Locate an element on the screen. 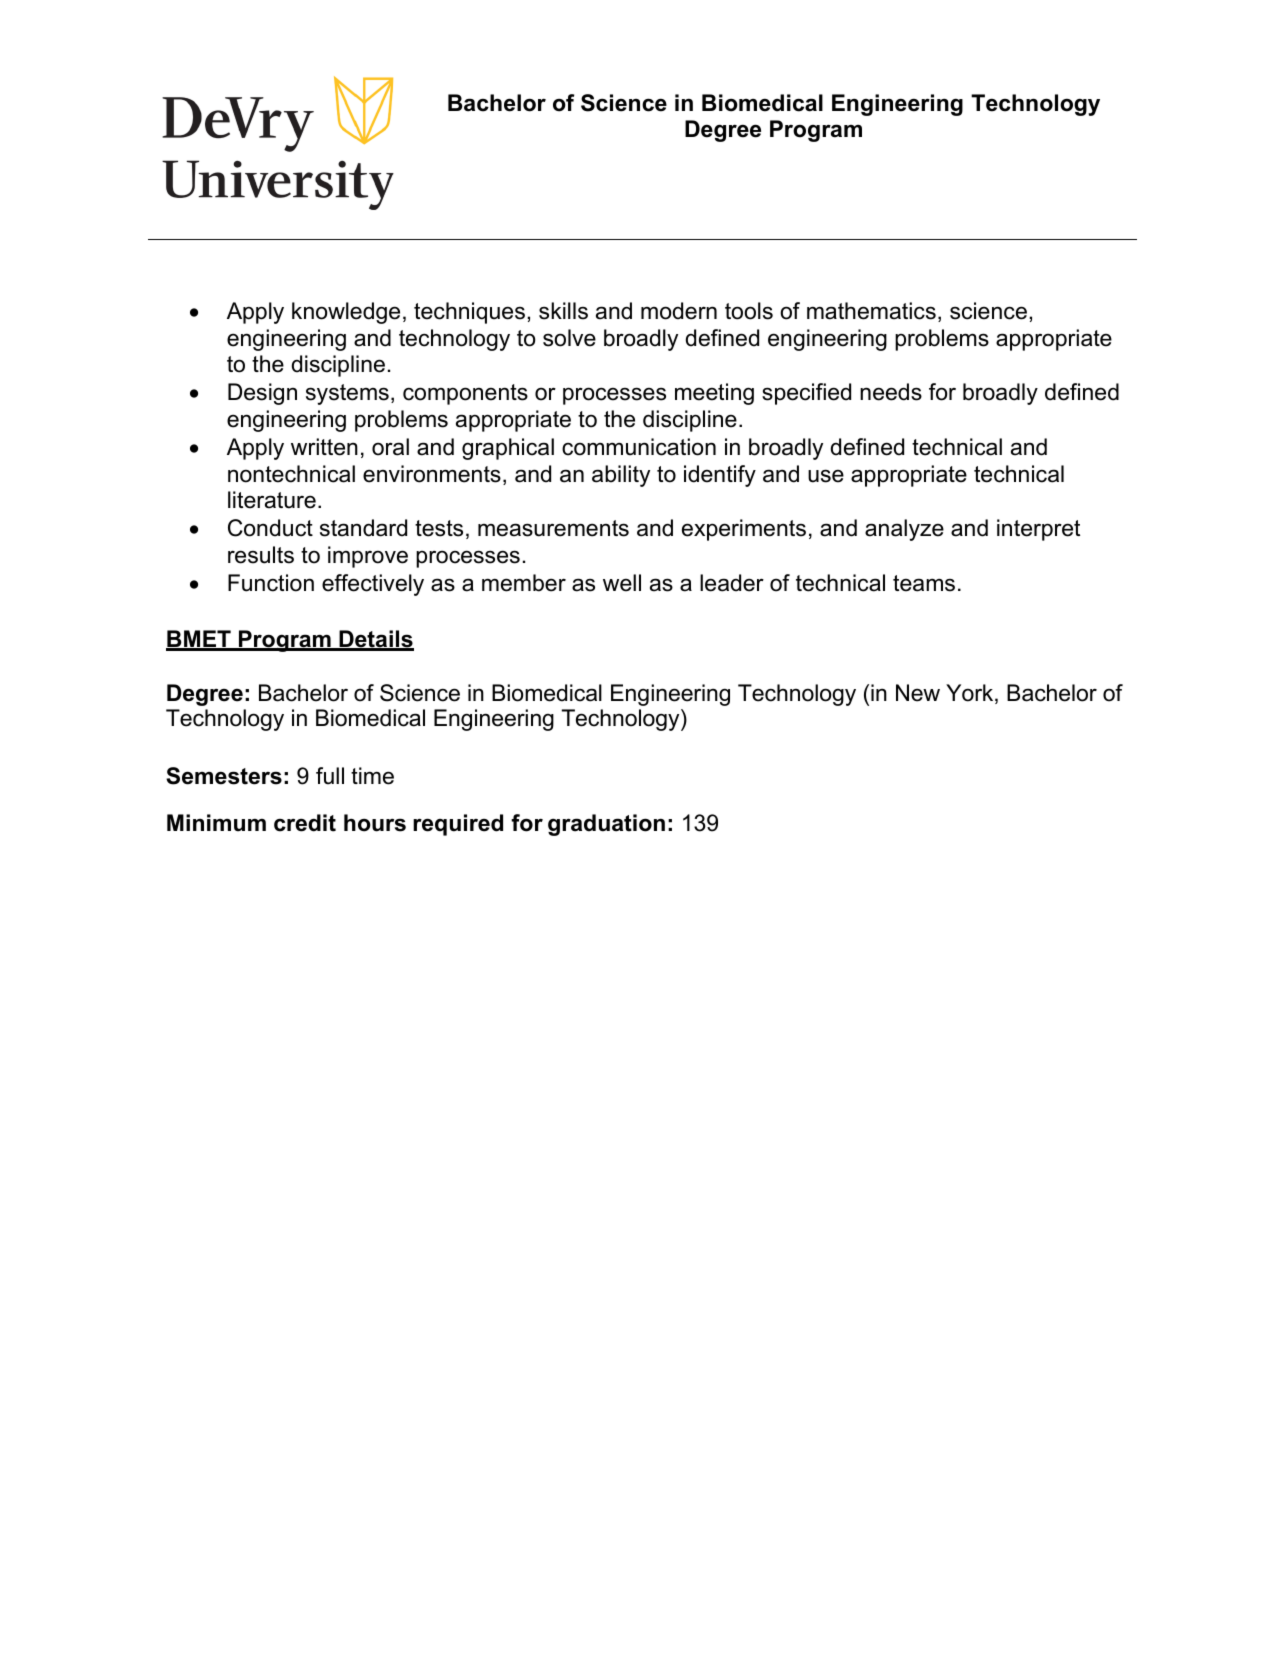 This screenshot has width=1285, height=1663. graduation is located at coordinates (606, 825).
